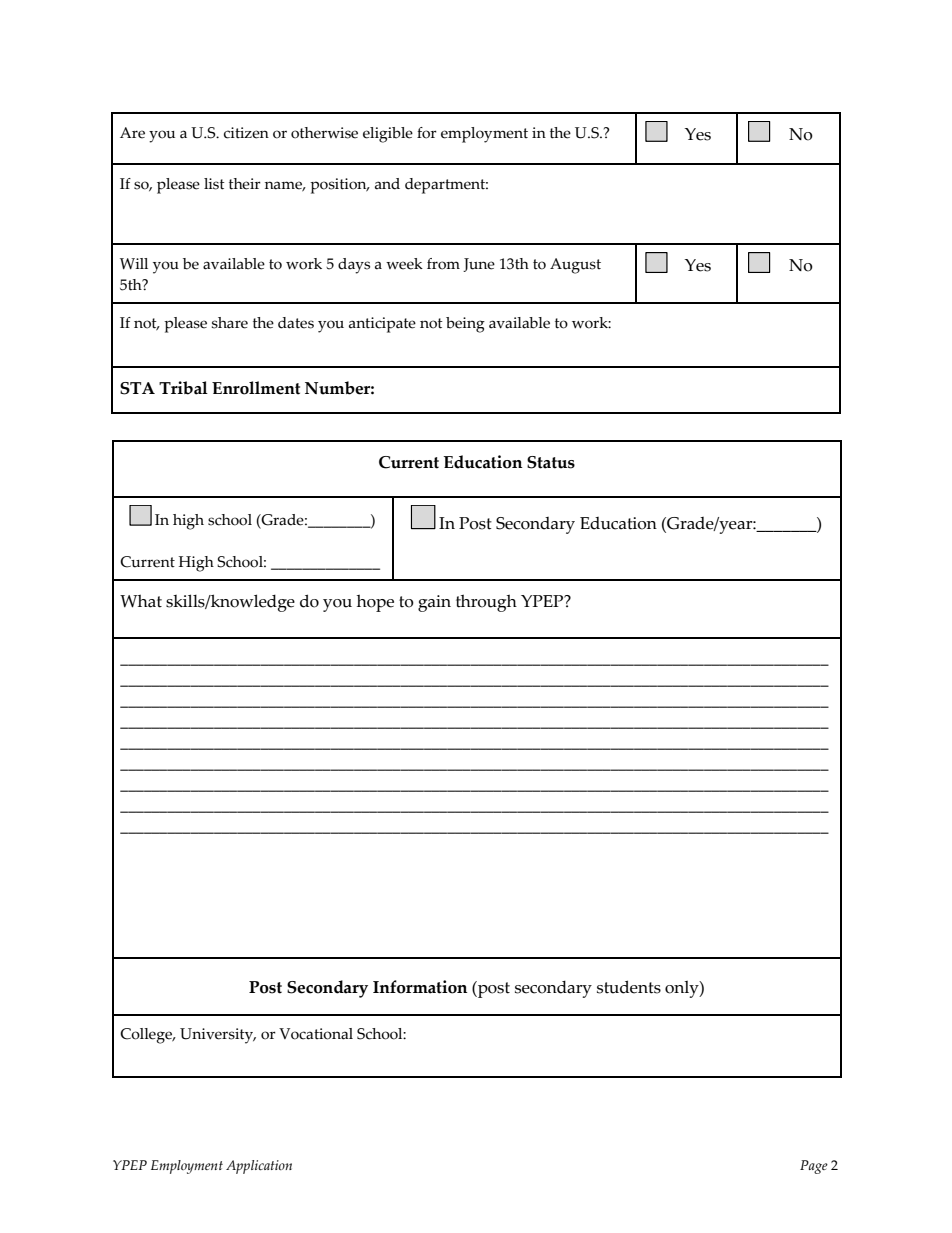  What do you see at coordinates (259, 1167) in the document?
I see `Application` at bounding box center [259, 1167].
